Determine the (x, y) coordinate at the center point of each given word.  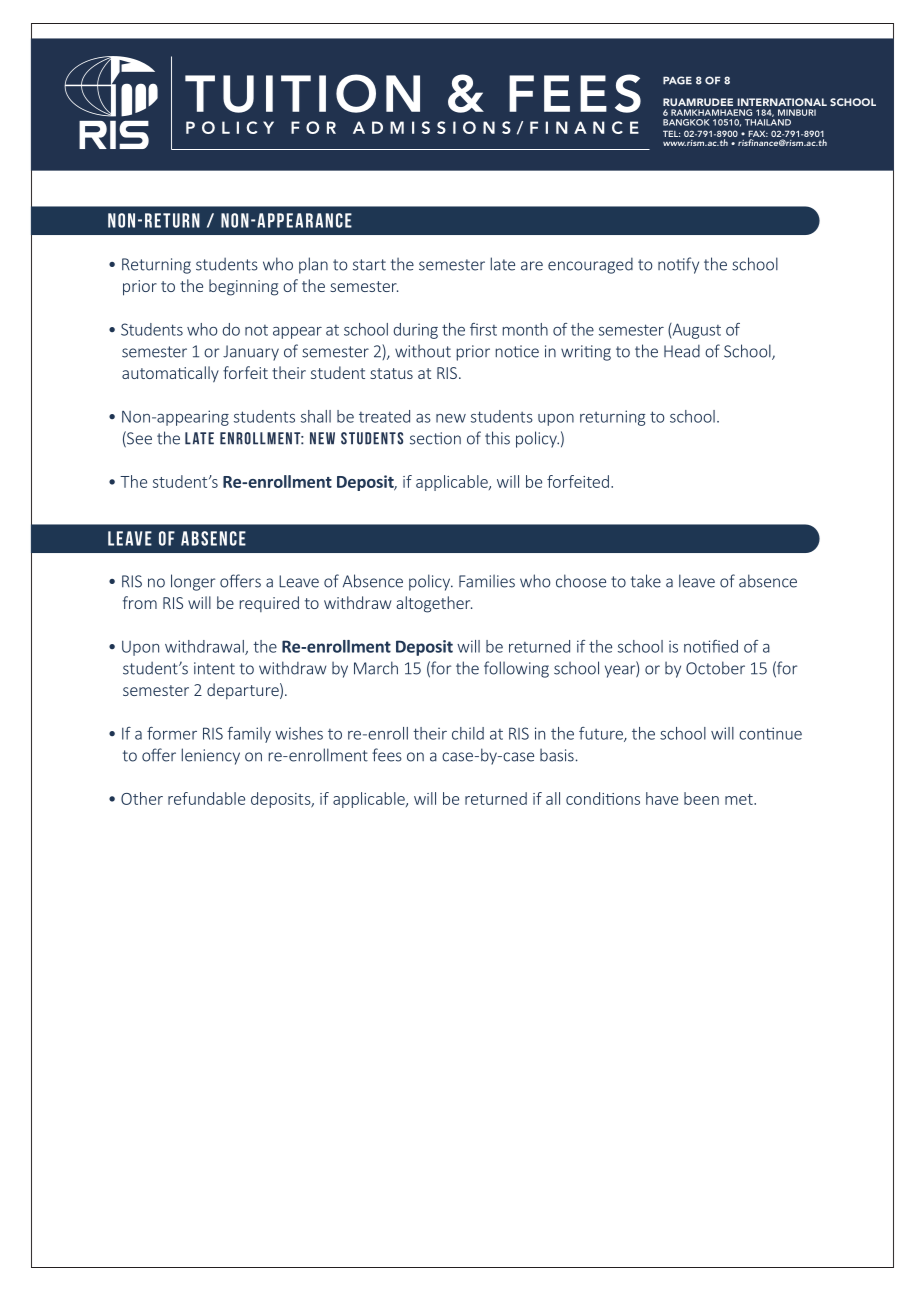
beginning (243, 287)
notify (678, 265)
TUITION (302, 93)
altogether (434, 604)
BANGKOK (686, 122)
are (532, 266)
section (435, 438)
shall (316, 416)
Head (682, 351)
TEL (671, 133)
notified (711, 646)
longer (193, 582)
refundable (206, 798)
